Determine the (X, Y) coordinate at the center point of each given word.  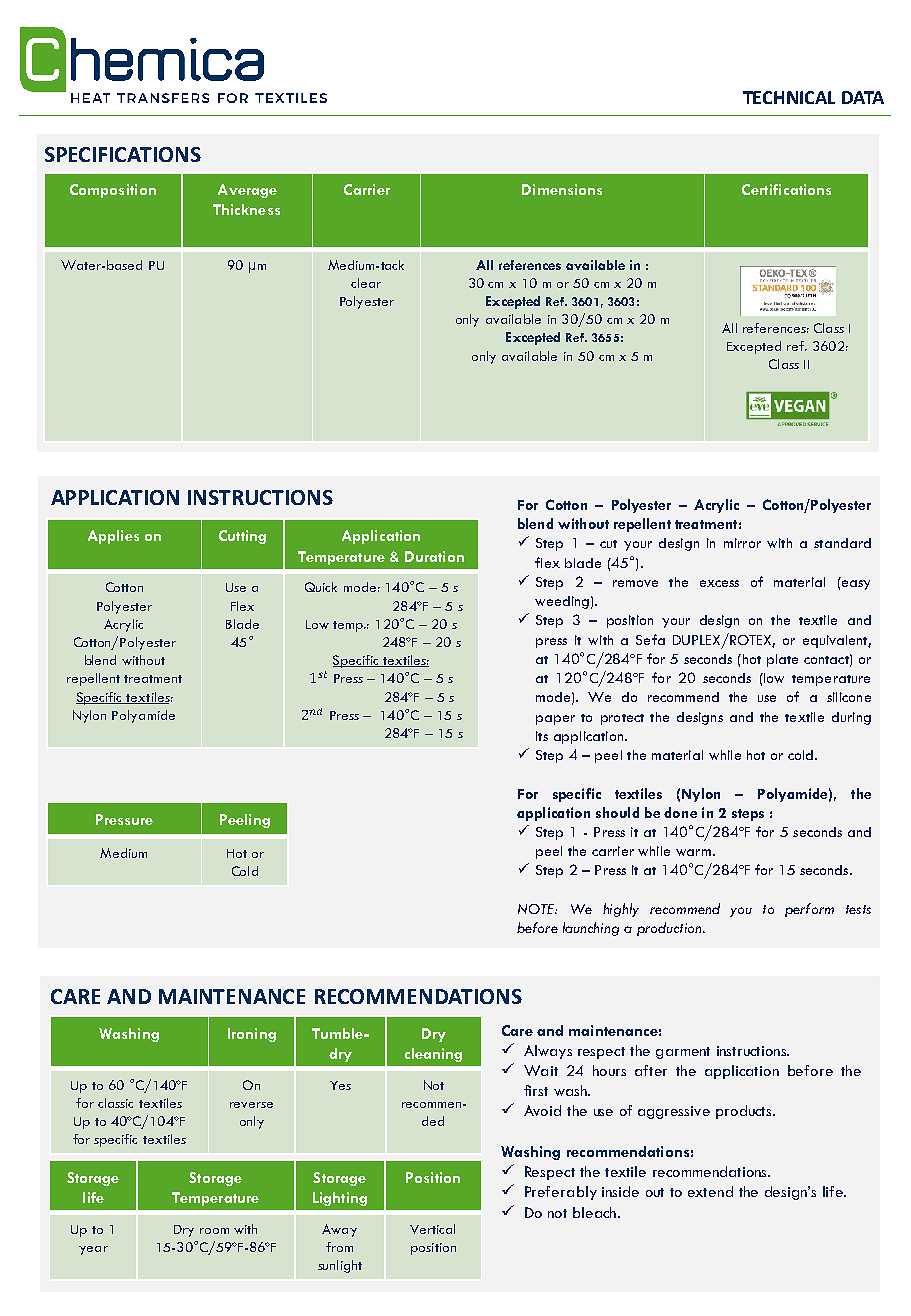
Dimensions (562, 189)
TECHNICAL (789, 97)
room (214, 1231)
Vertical (432, 1229)
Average (247, 191)
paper (555, 720)
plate (782, 660)
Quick (321, 587)
